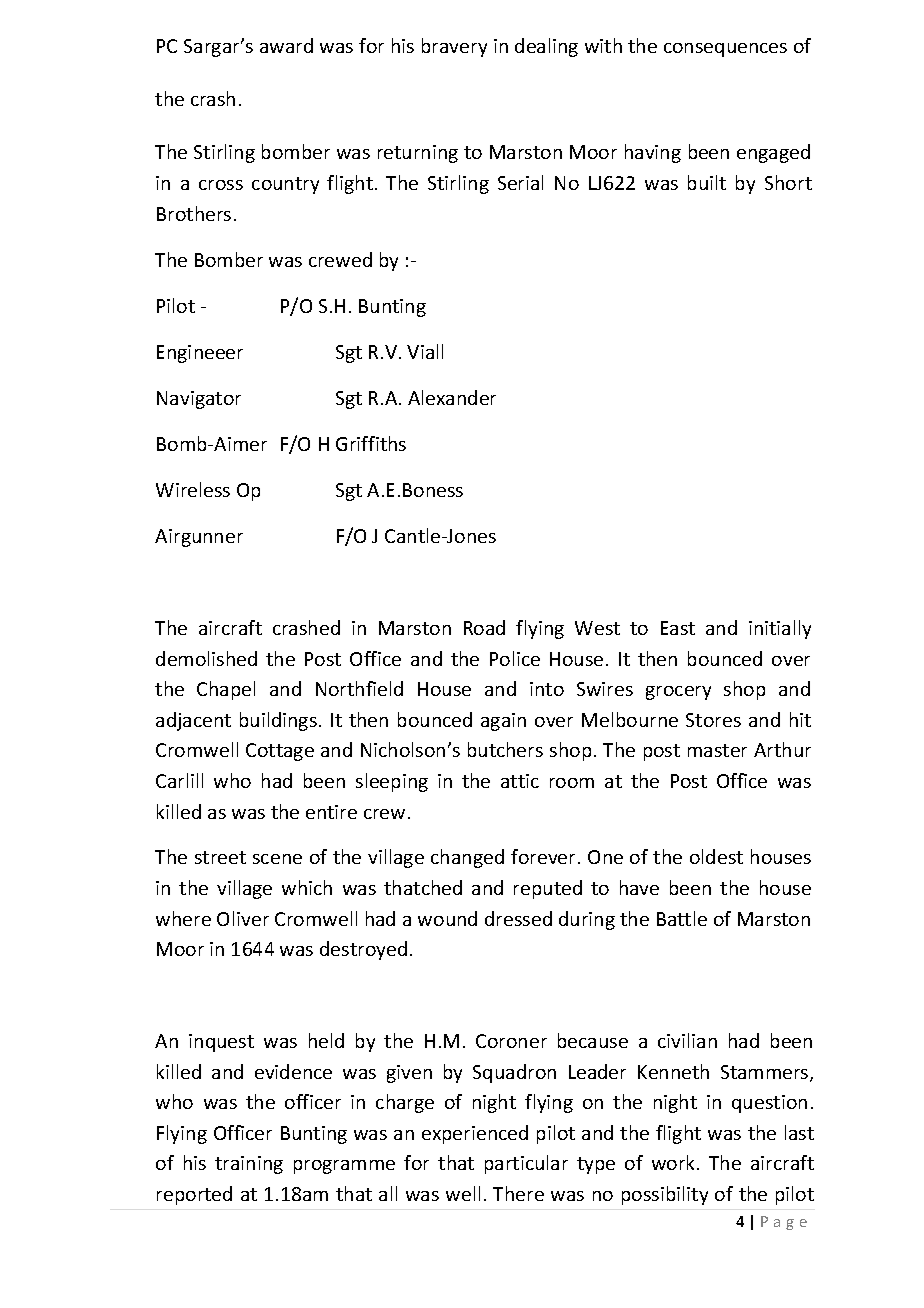  I want to click on Navigator, so click(199, 400).
